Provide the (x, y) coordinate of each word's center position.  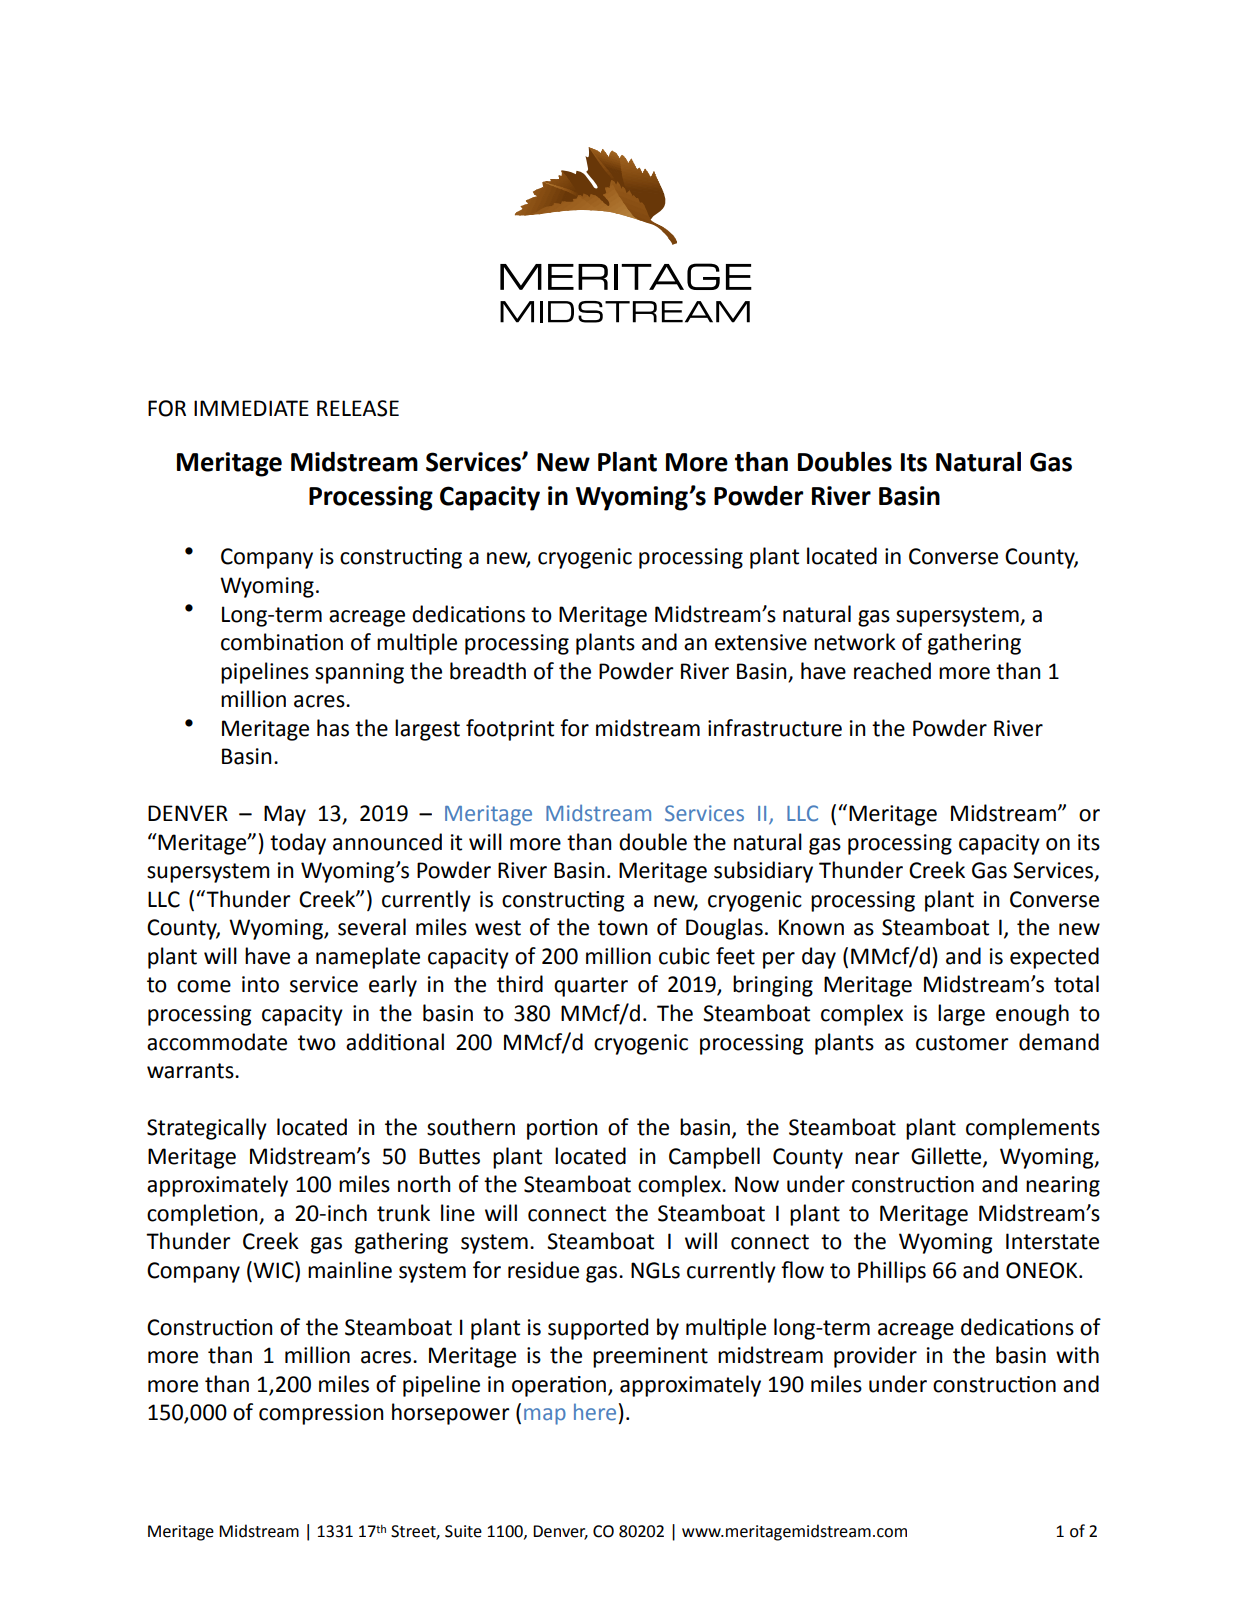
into (260, 984)
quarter (591, 987)
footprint (510, 730)
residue (543, 1270)
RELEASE (358, 408)
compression (321, 1414)
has (333, 728)
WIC (273, 1270)
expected (1054, 958)
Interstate (1052, 1241)
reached (892, 671)
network (855, 642)
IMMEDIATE (251, 408)
